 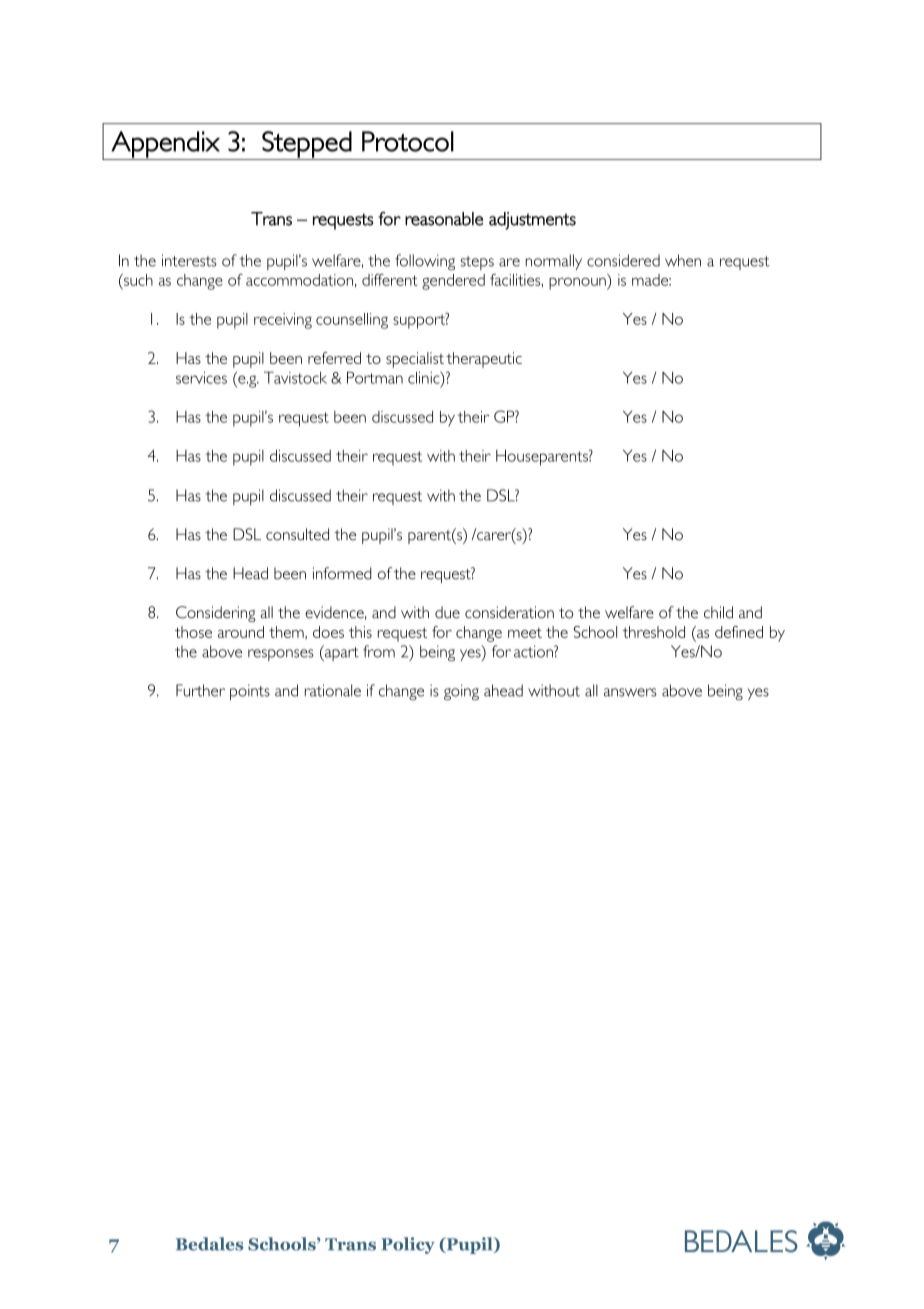 I want to click on Appendix, so click(x=165, y=145).
